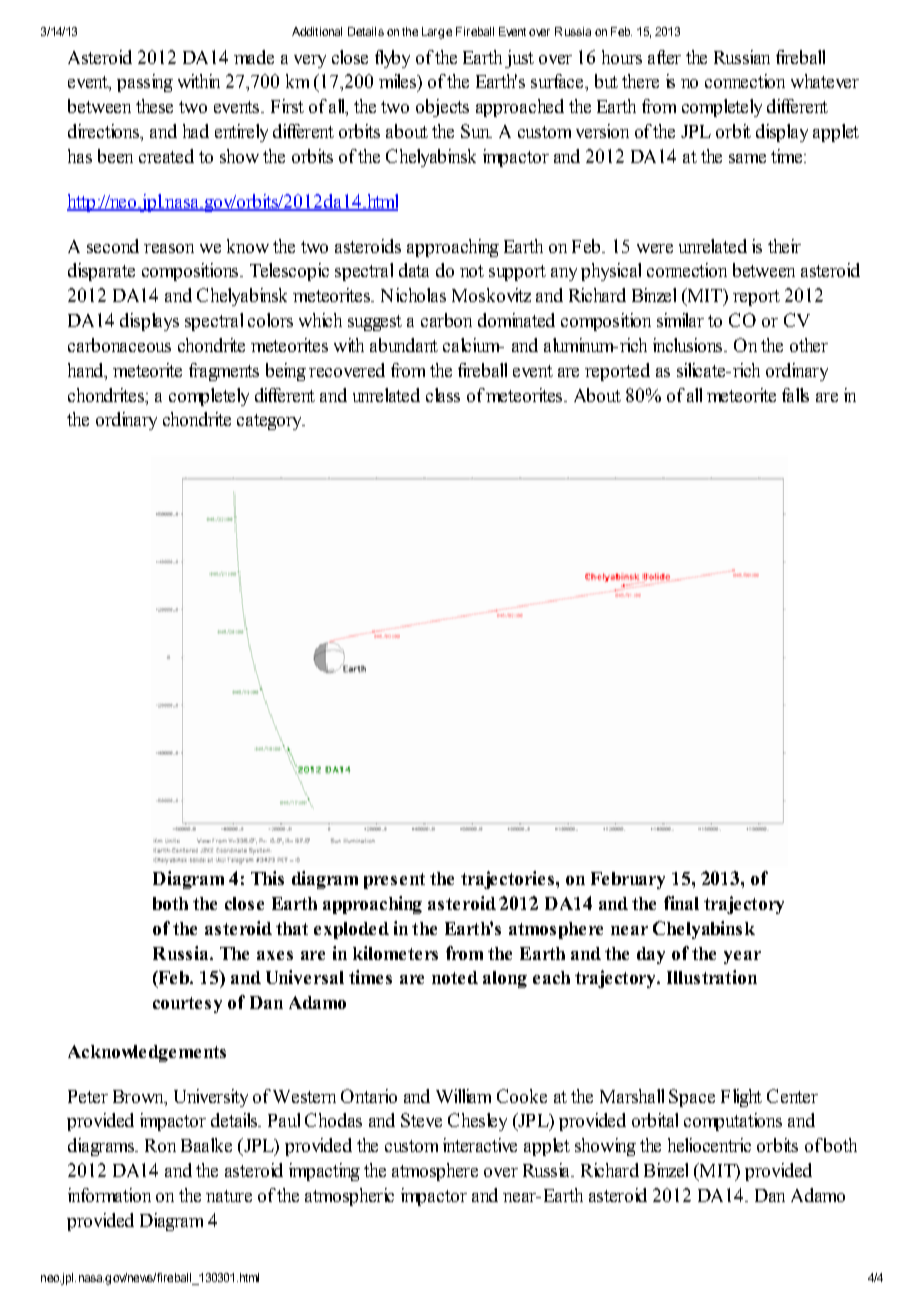  Describe the element at coordinates (795, 395) in the page. I see `falls` at that location.
